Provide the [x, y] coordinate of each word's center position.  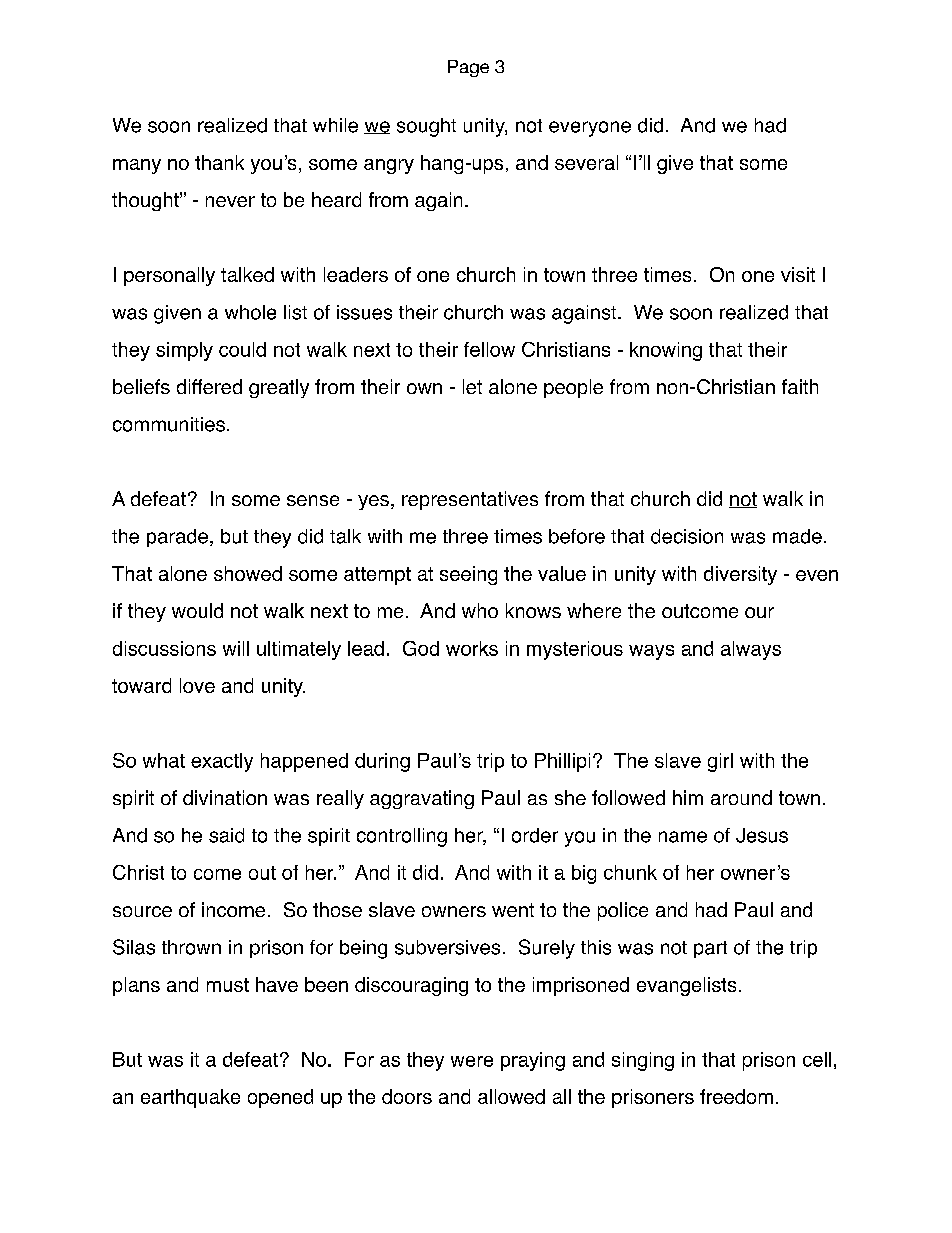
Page [468, 68]
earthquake [190, 1098]
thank [219, 162]
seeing [468, 575]
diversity [740, 575]
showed [248, 573]
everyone [590, 129]
